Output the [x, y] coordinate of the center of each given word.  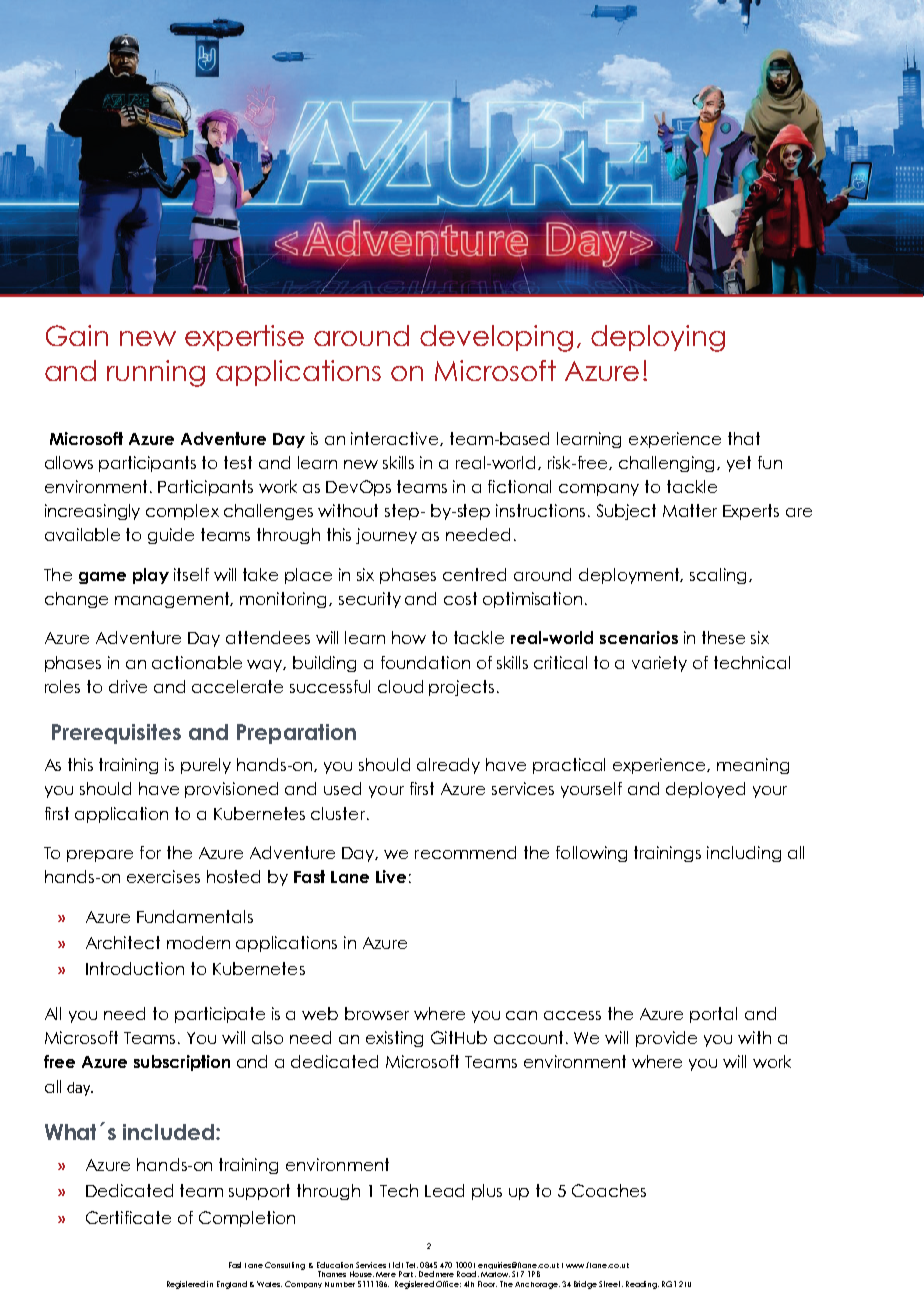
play [151, 576]
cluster [339, 813]
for [150, 852]
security [370, 600]
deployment [631, 576]
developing [496, 338]
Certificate [128, 1217]
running [156, 373]
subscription [182, 1063]
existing [394, 1039]
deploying [658, 338]
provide [666, 1039]
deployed [705, 790]
